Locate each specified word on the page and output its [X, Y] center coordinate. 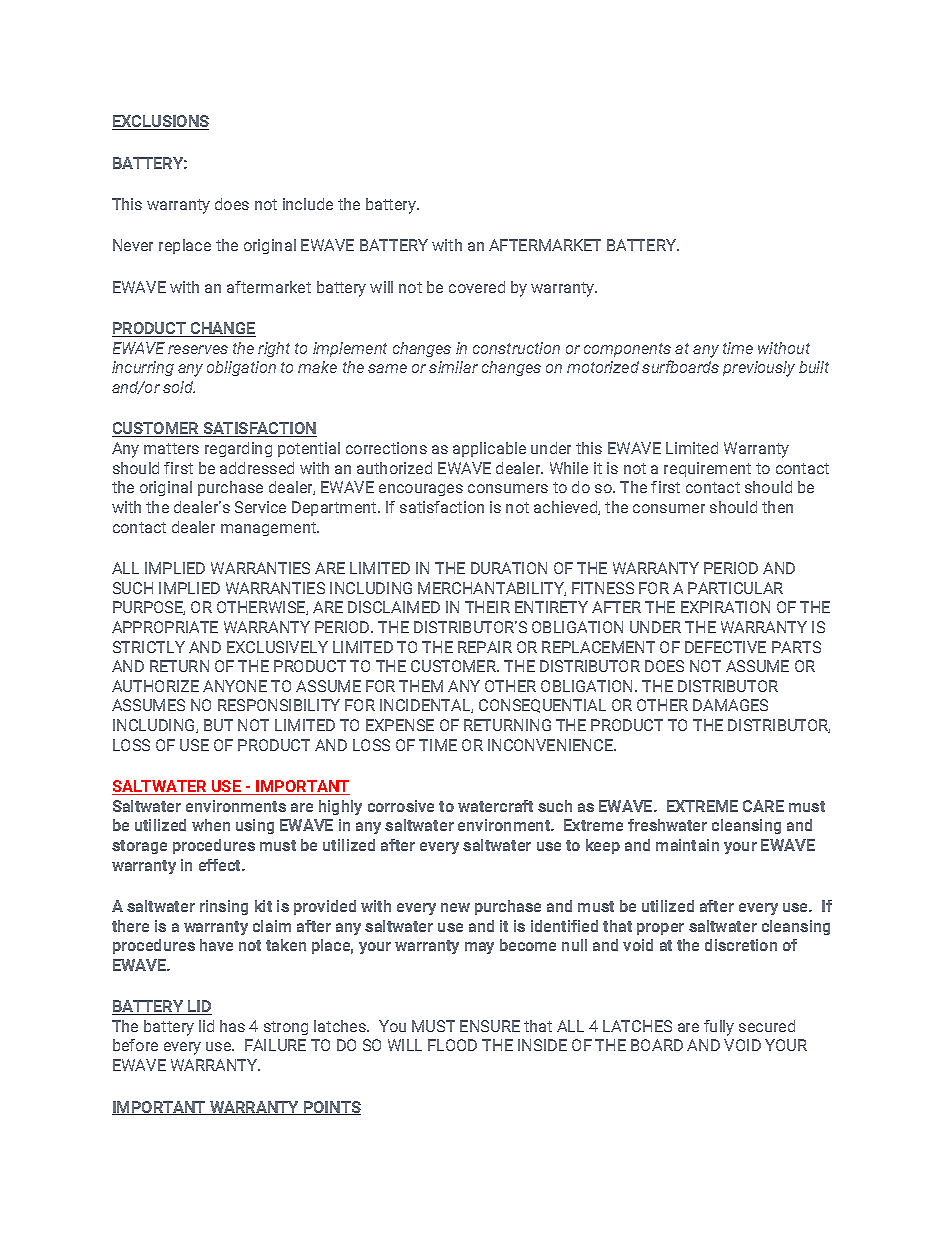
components [627, 350]
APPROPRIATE [165, 627]
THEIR [487, 607]
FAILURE [275, 1045]
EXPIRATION [725, 607]
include [308, 204]
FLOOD [452, 1045]
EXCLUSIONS [160, 122]
